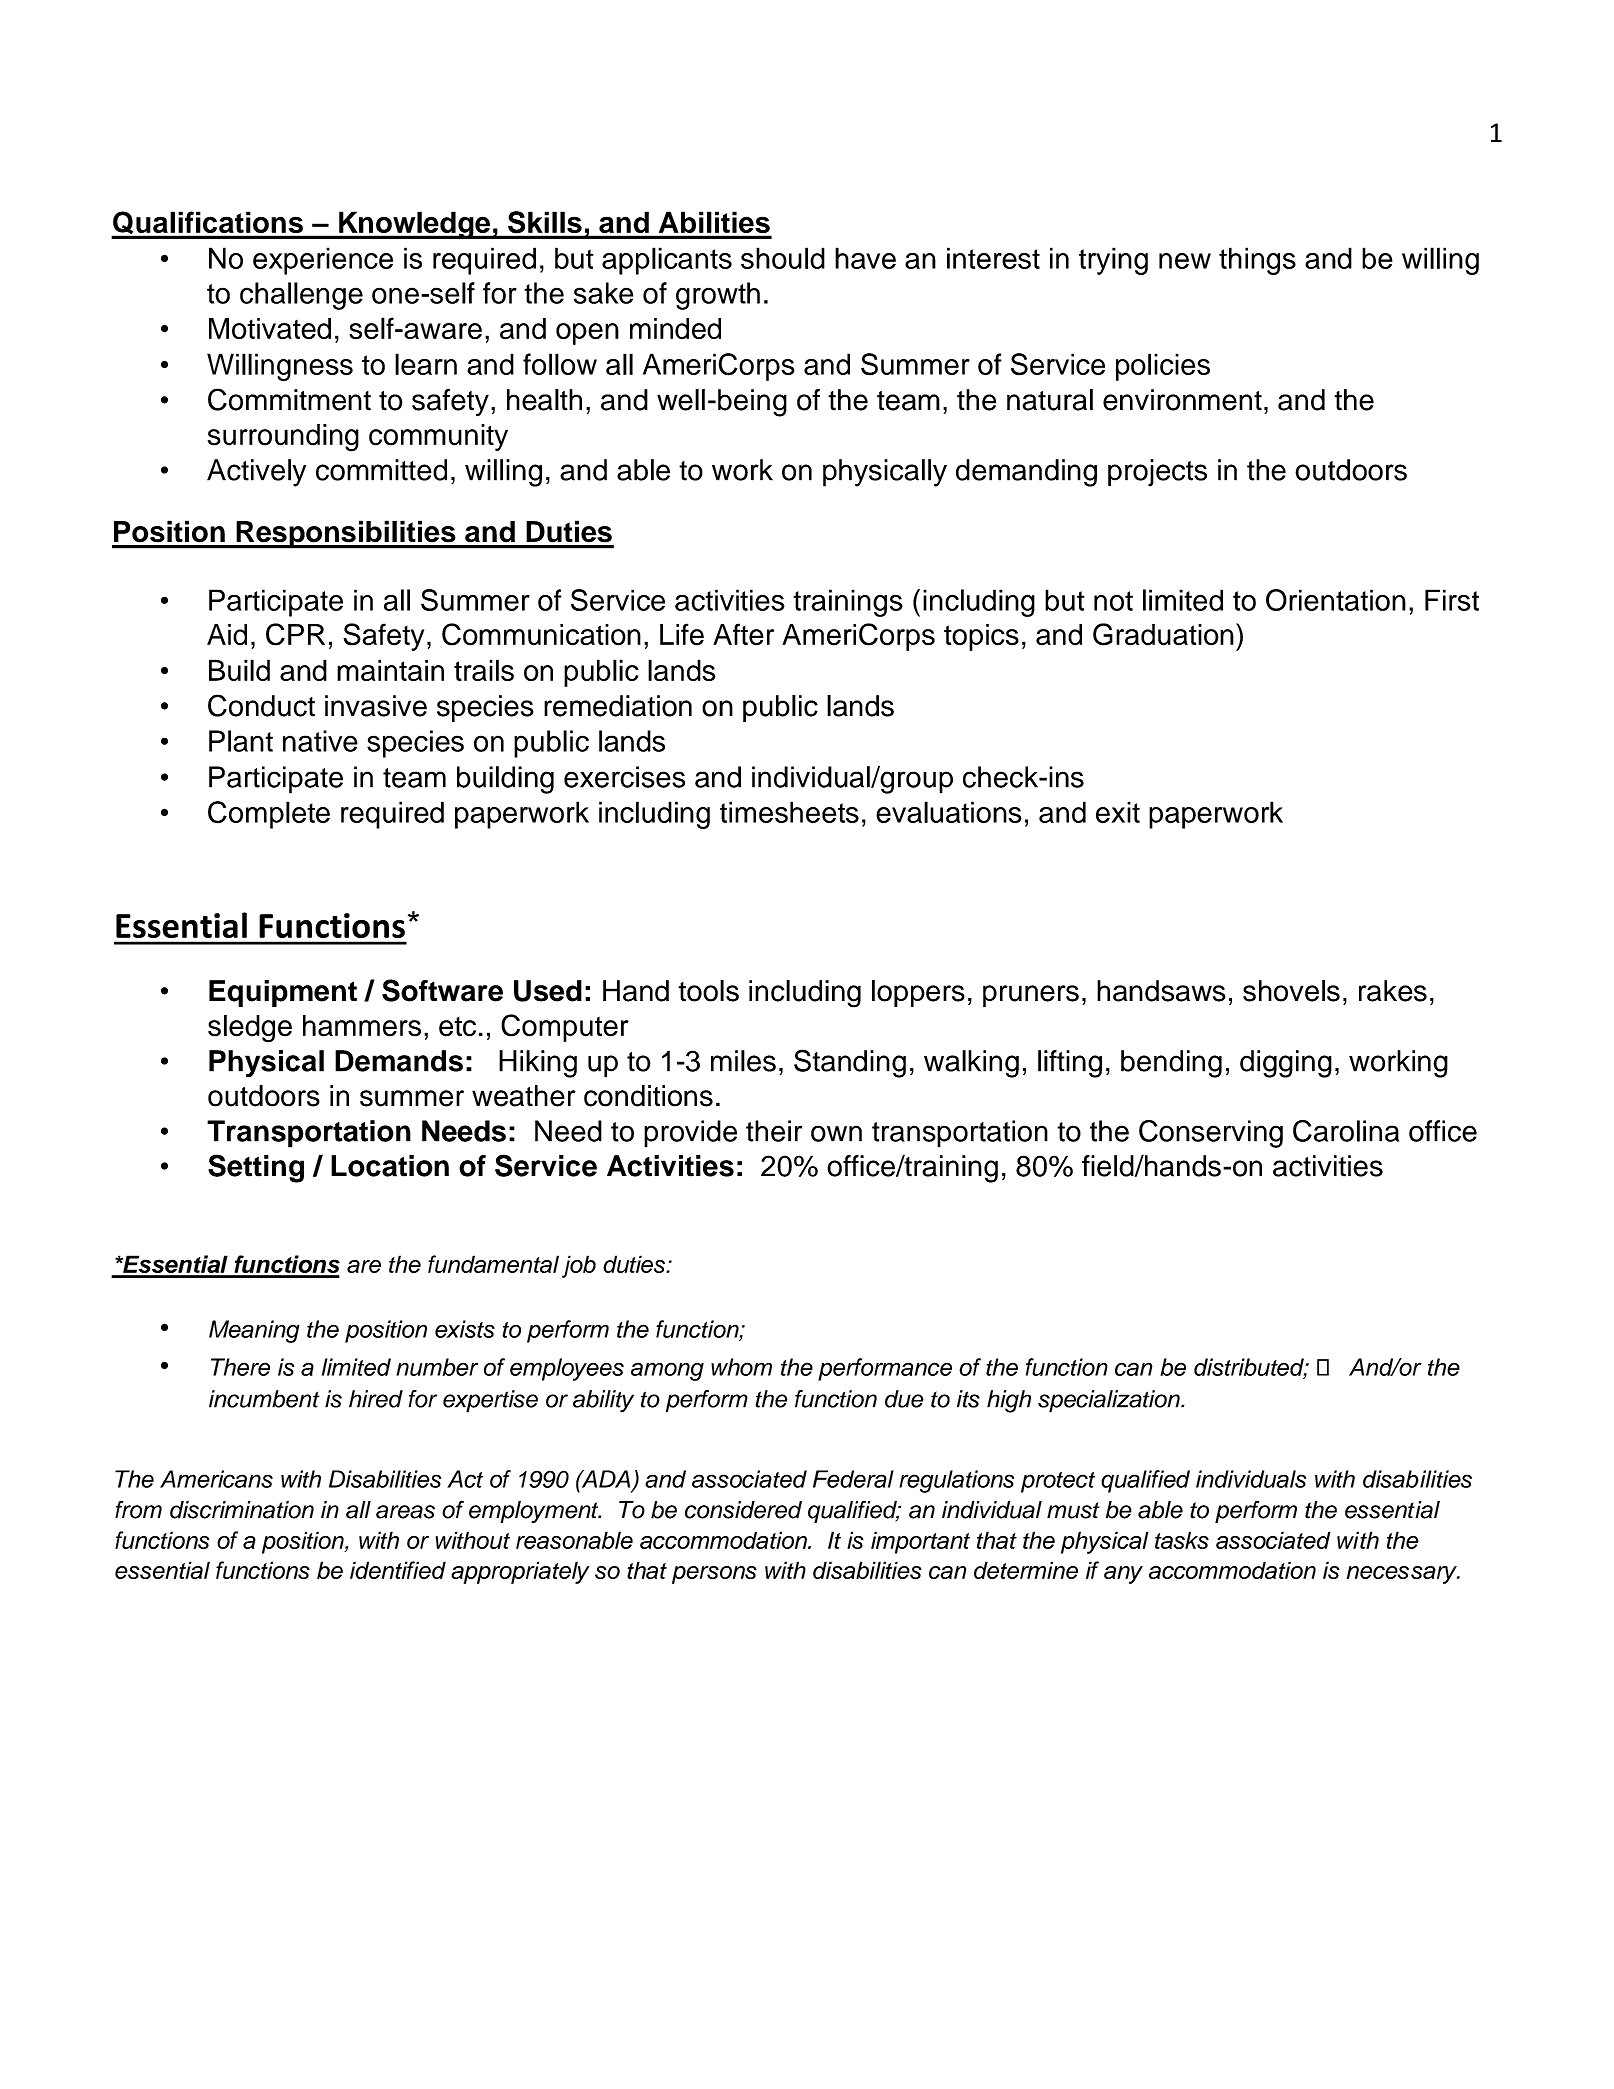  What do you see at coordinates (774, 1131) in the image?
I see `their` at bounding box center [774, 1131].
